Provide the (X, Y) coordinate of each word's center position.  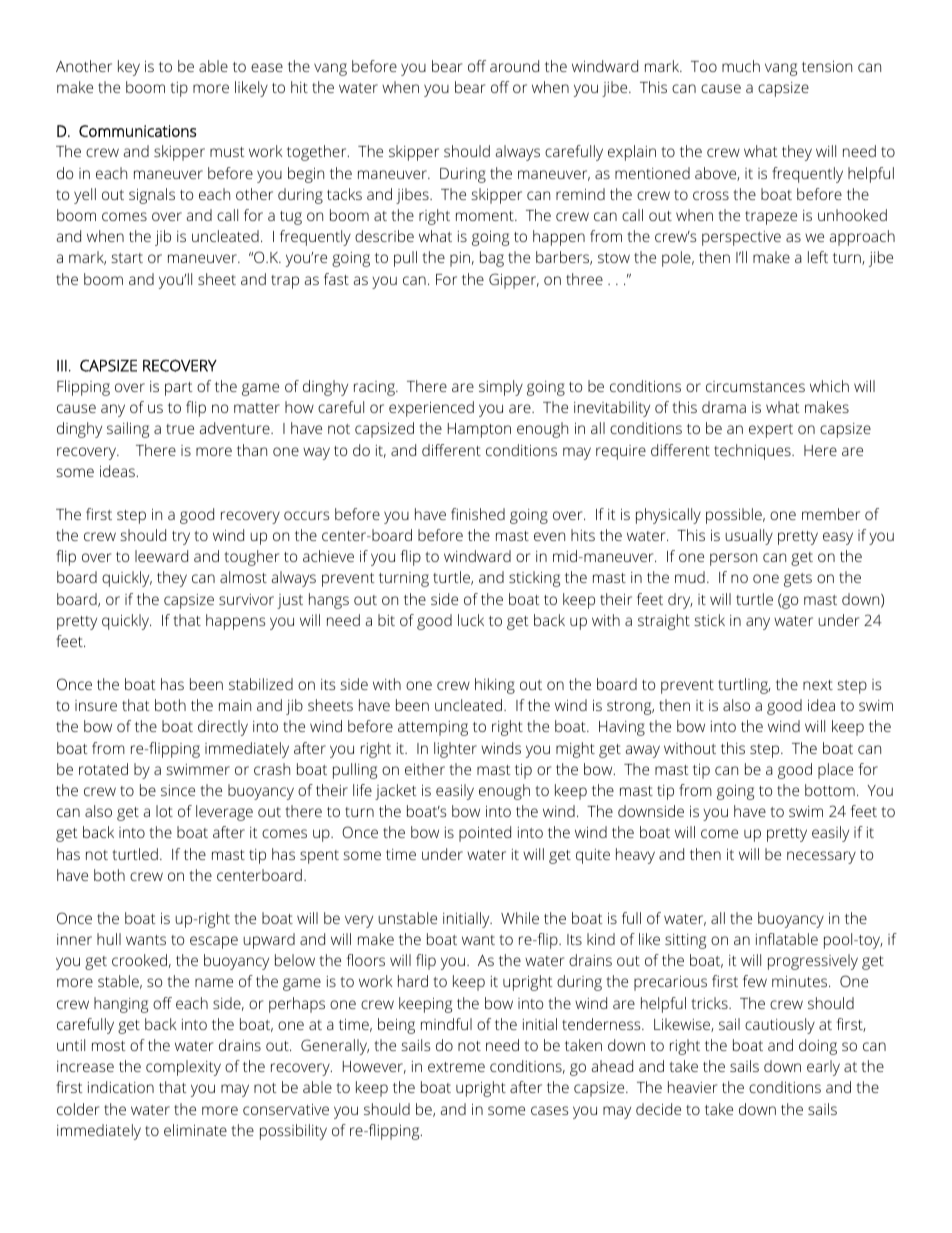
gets (798, 580)
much (741, 66)
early (823, 1068)
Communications (138, 131)
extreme (456, 1067)
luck (471, 620)
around (514, 66)
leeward (161, 556)
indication (121, 1087)
